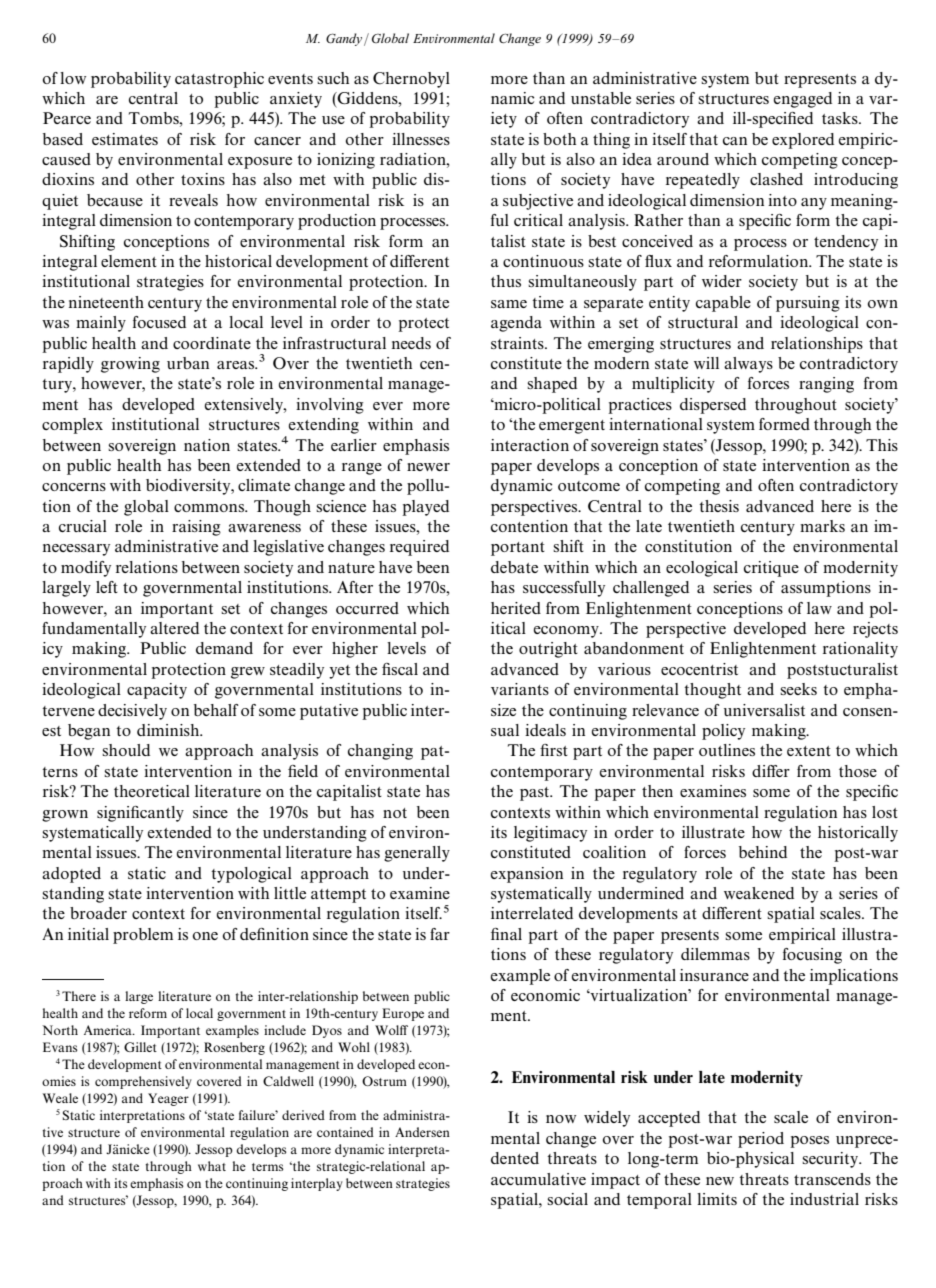 Image resolution: width=936 pixels, height=1288 pixels. What do you see at coordinates (422, 1132) in the screenshot?
I see `Andersen` at bounding box center [422, 1132].
